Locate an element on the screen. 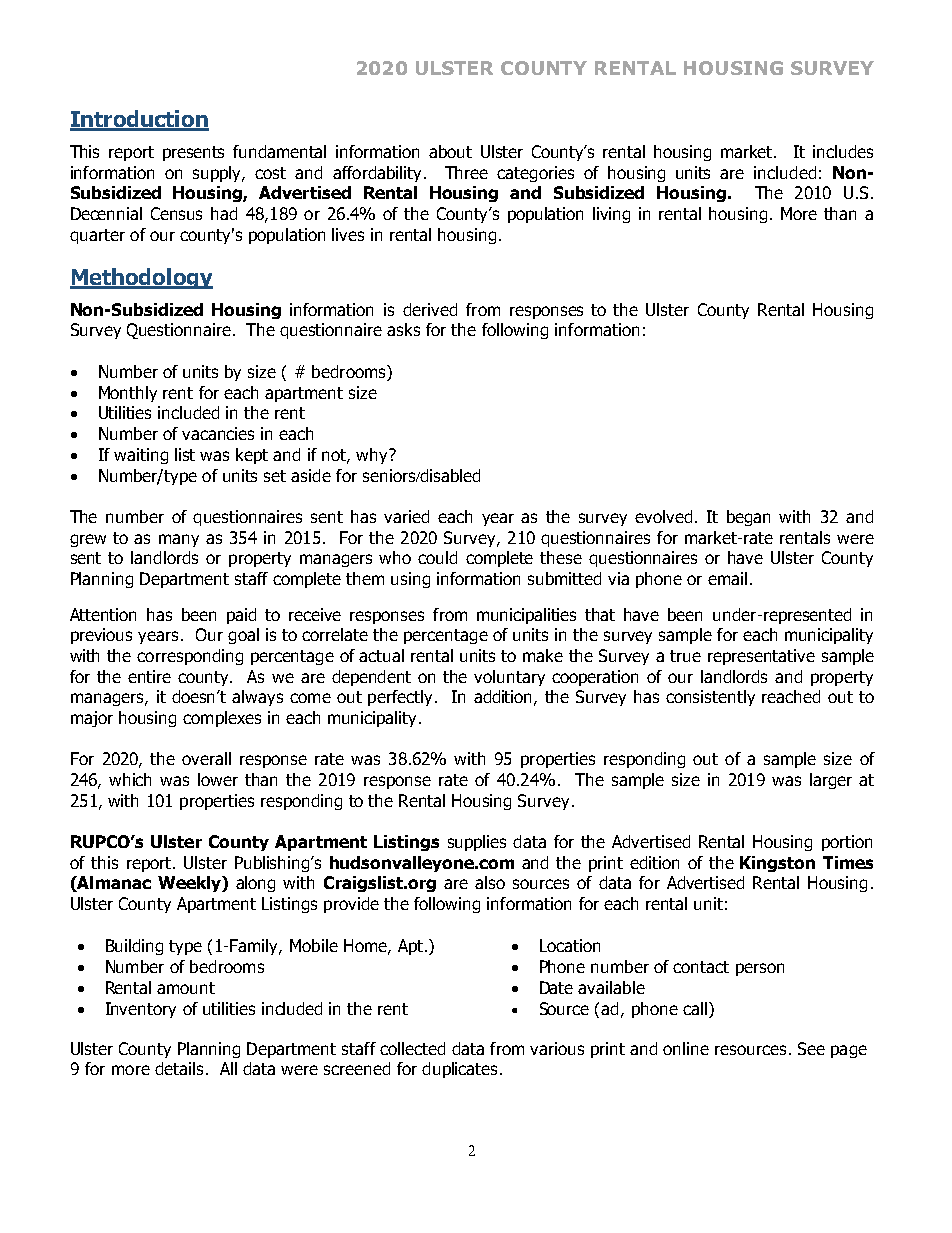  municipalities is located at coordinates (526, 616).
